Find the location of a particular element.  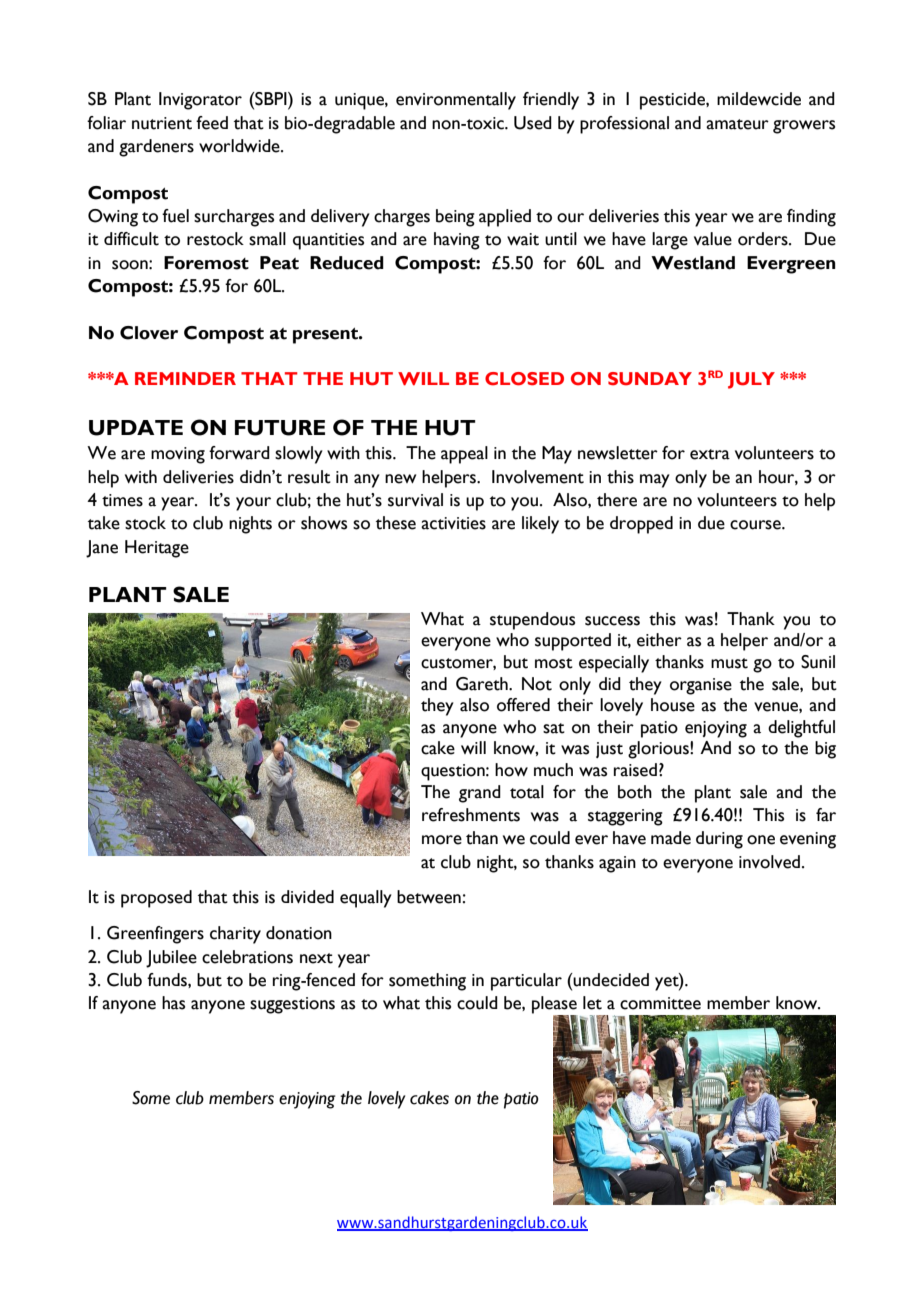

delightful is located at coordinates (801, 729).
